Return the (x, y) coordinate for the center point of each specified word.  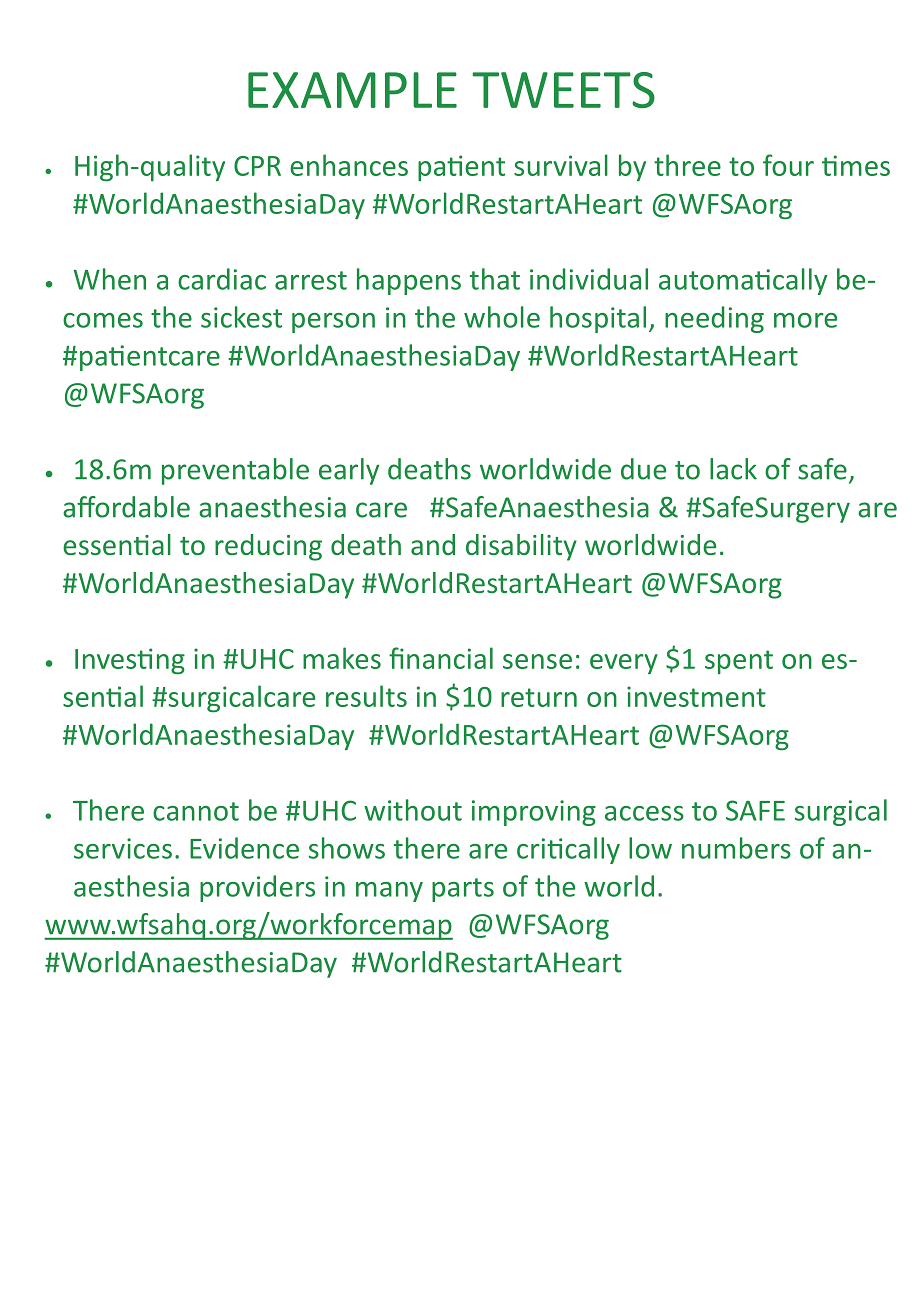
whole (502, 317)
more (805, 320)
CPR (257, 166)
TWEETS (563, 90)
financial (441, 658)
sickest (241, 317)
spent (739, 662)
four (788, 165)
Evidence (244, 848)
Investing (130, 661)
